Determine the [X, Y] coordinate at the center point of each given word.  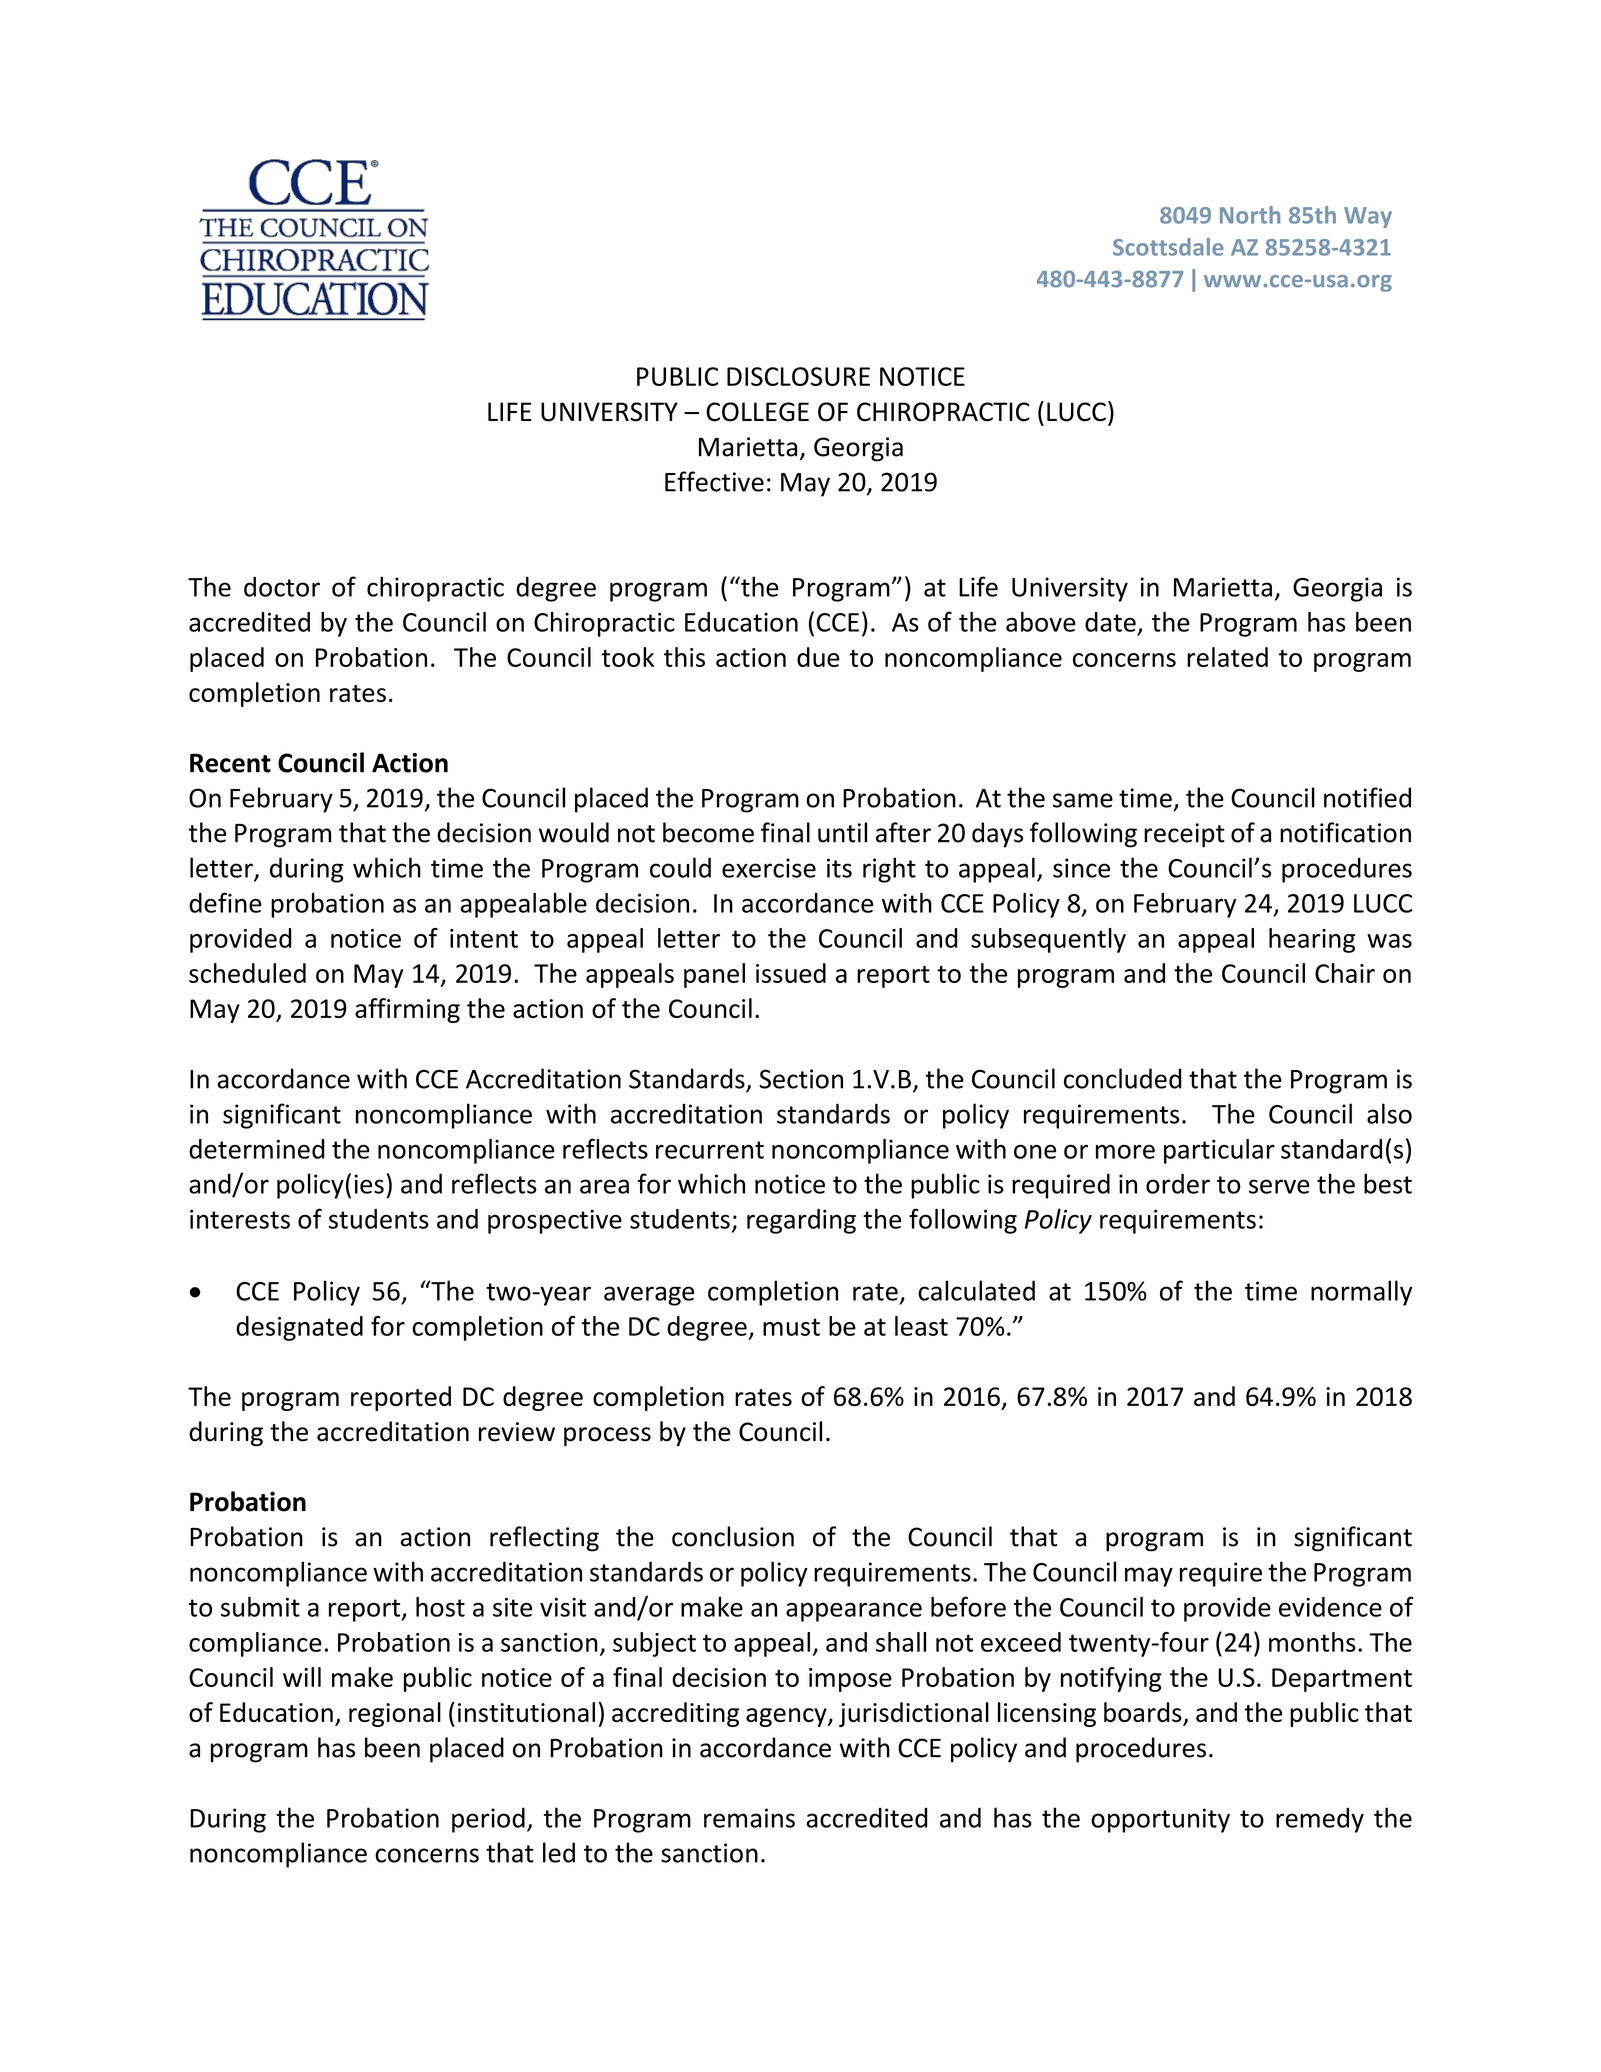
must [791, 1327]
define [225, 902]
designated [299, 1328]
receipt [1184, 835]
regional [395, 1714]
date [1110, 622]
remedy [1320, 1820]
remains [749, 1818]
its [839, 868]
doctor [282, 586]
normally [1361, 1293]
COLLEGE [757, 412]
